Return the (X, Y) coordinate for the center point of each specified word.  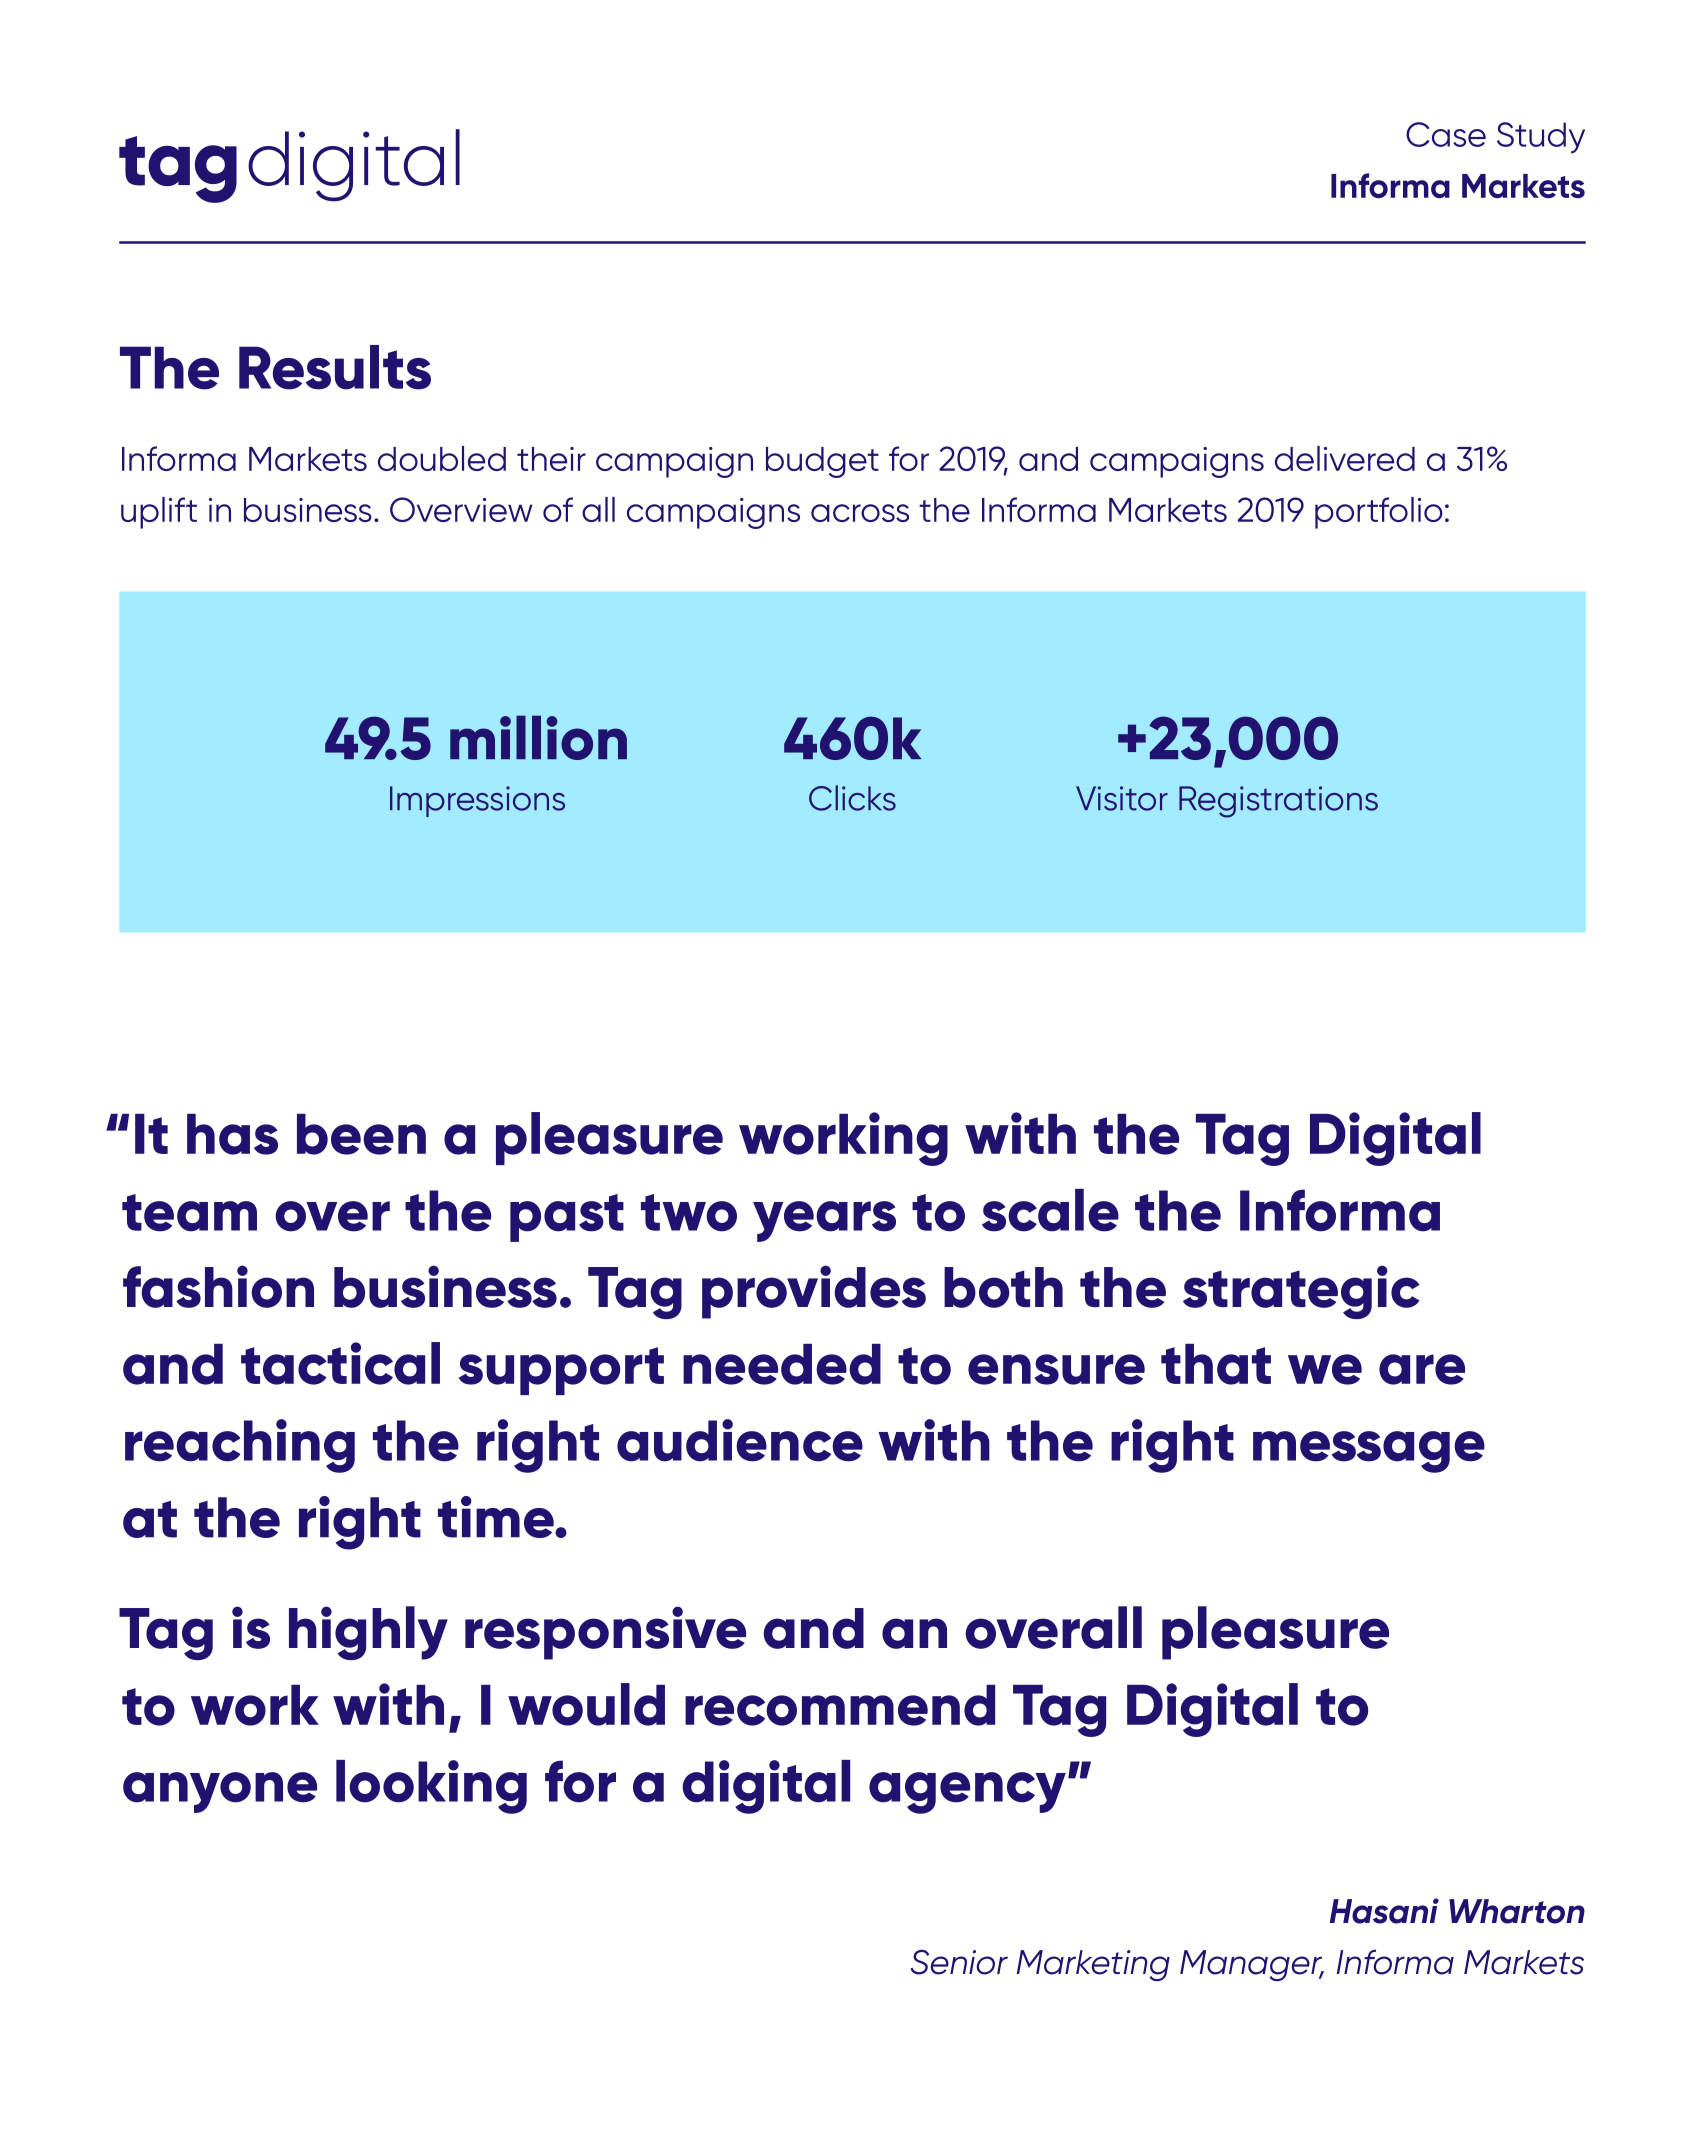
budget (822, 462)
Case (1446, 134)
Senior (959, 1962)
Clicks (852, 798)
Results (335, 367)
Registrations (1278, 802)
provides (814, 1292)
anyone (220, 1792)
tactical (340, 1363)
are (1422, 1369)
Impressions (477, 801)
